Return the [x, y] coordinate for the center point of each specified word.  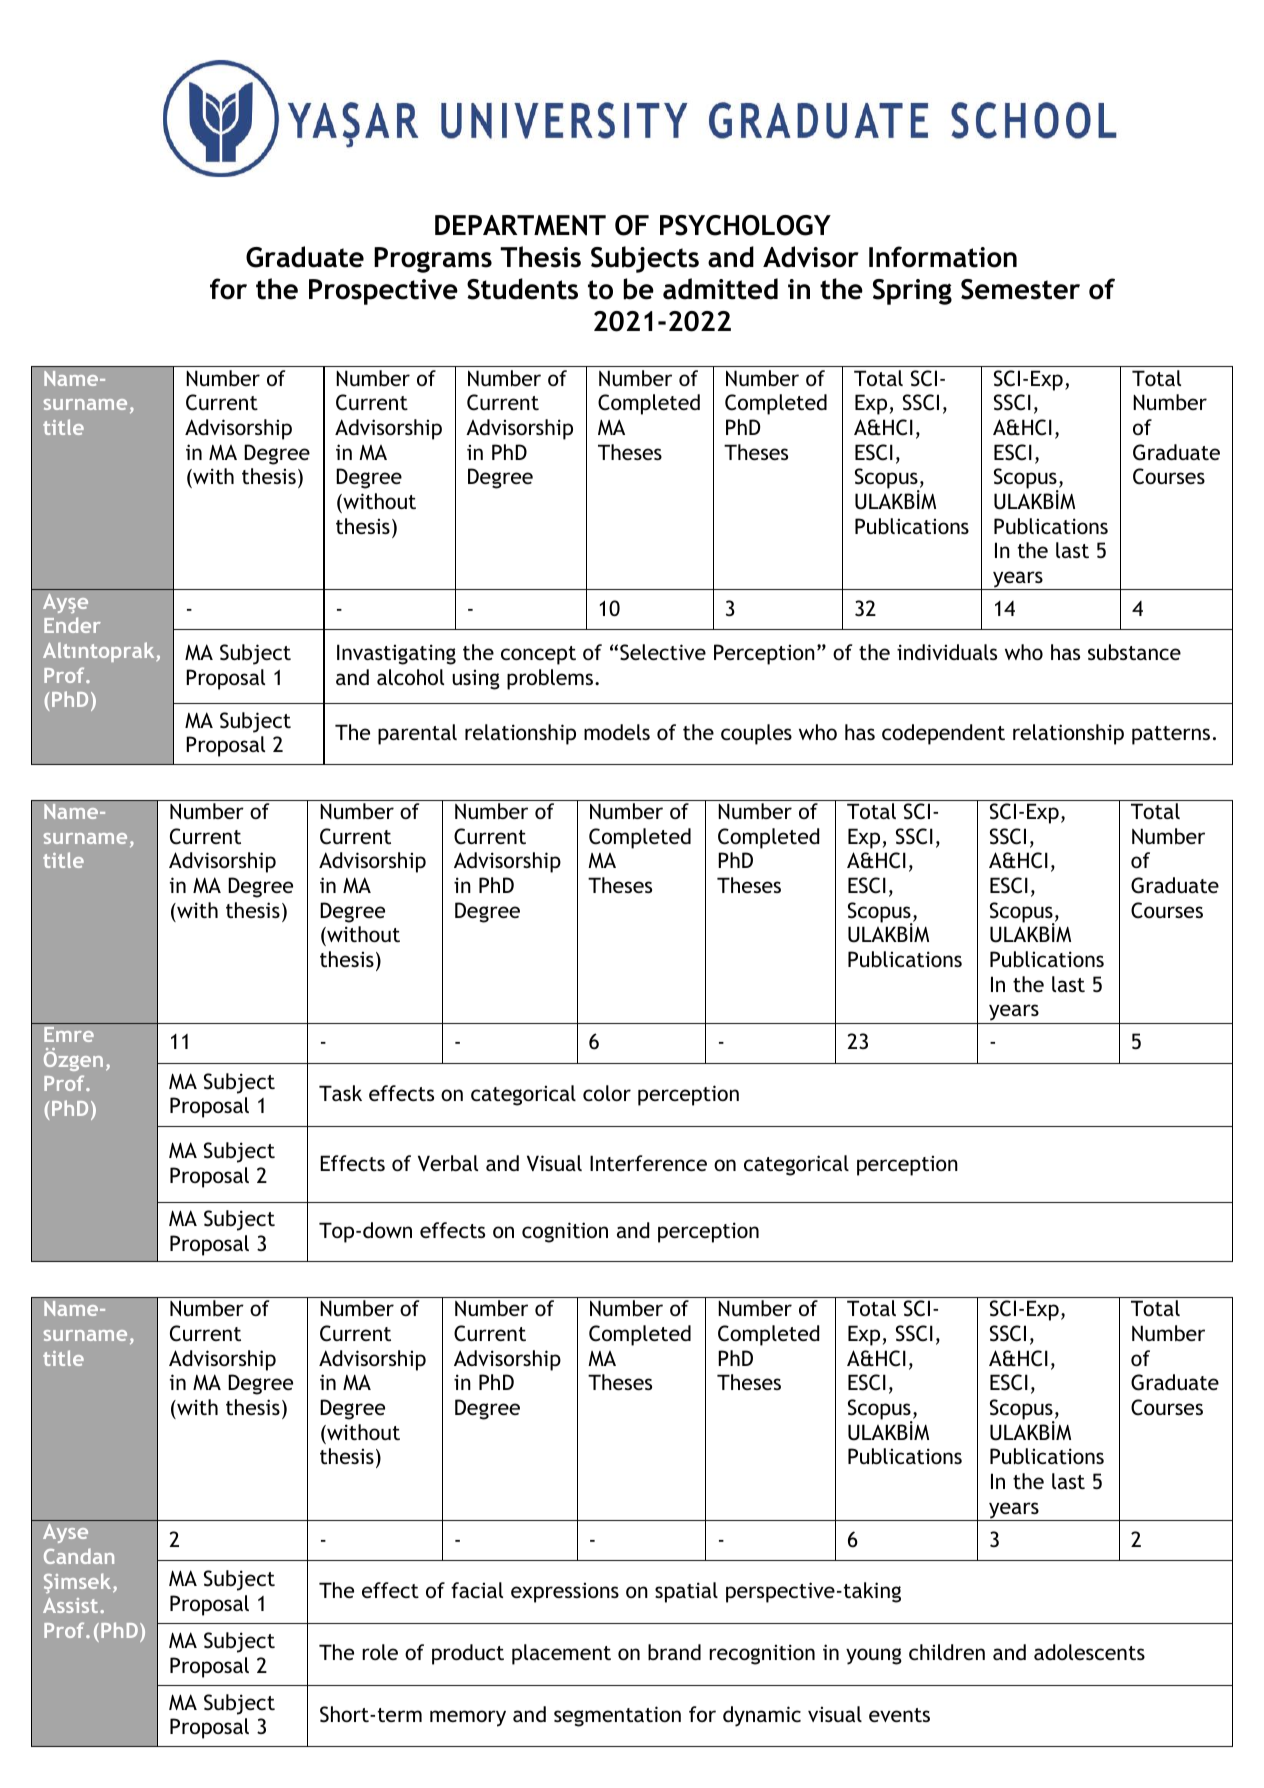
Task [340, 1093]
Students [522, 289]
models [617, 732]
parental [417, 734]
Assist [70, 1605]
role [380, 1652]
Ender [72, 625]
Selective [663, 652]
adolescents [1089, 1652]
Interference [648, 1163]
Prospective [383, 292]
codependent [943, 734]
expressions [565, 1592]
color [607, 1093]
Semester [1020, 289]
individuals [947, 652]
